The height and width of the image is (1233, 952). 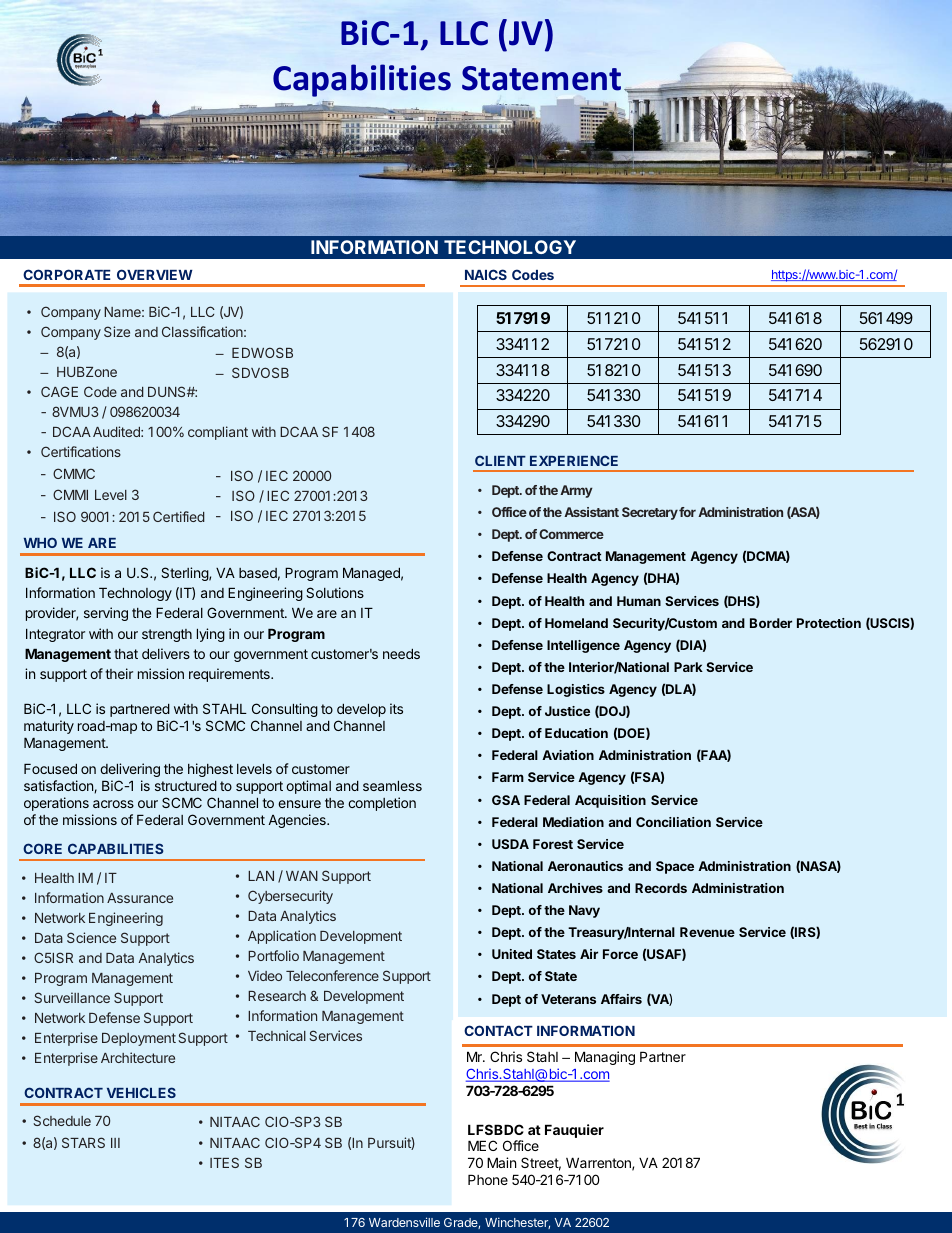 What do you see at coordinates (106, 614) in the image?
I see `serving` at bounding box center [106, 614].
